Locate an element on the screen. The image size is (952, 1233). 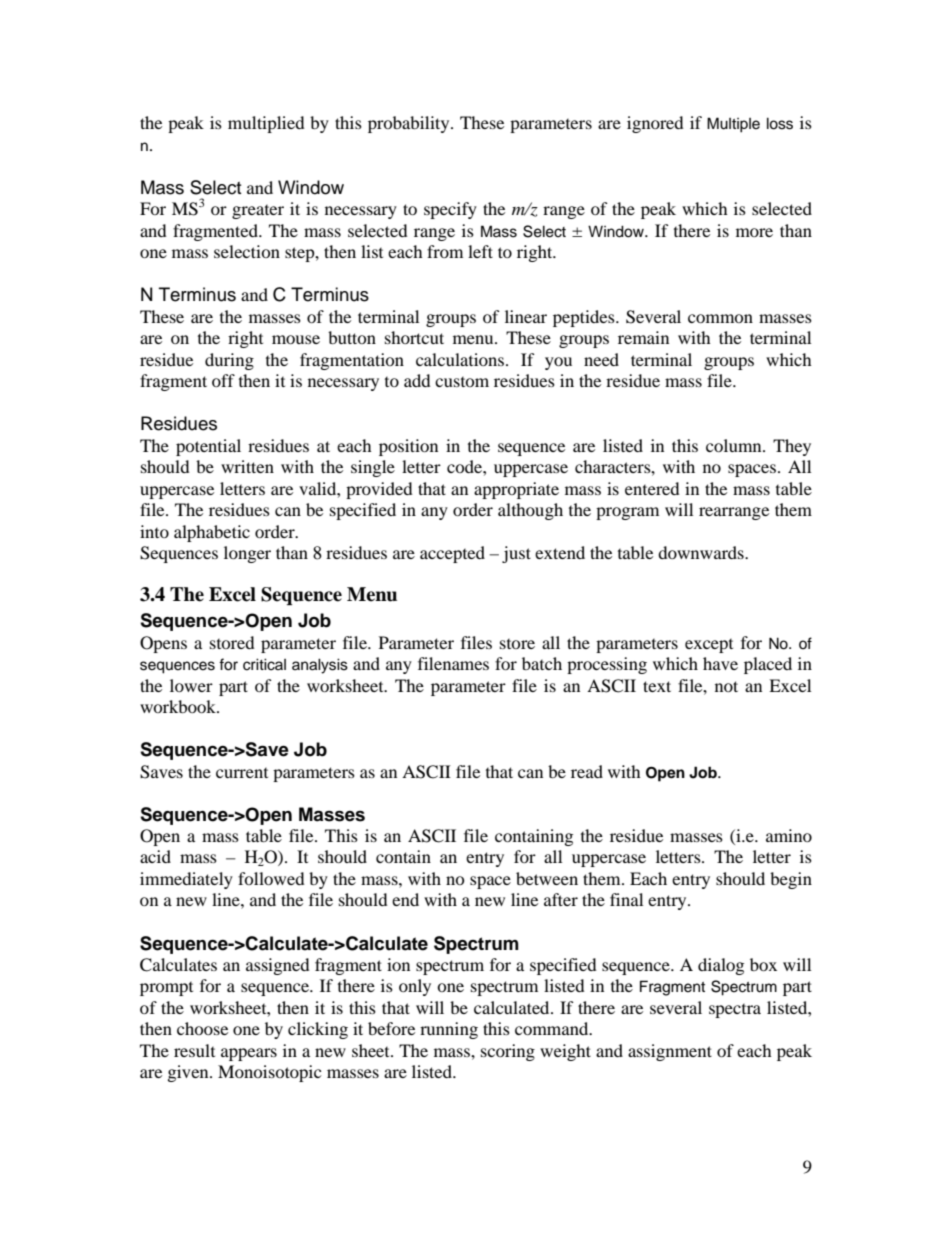
position is located at coordinates (408, 447).
